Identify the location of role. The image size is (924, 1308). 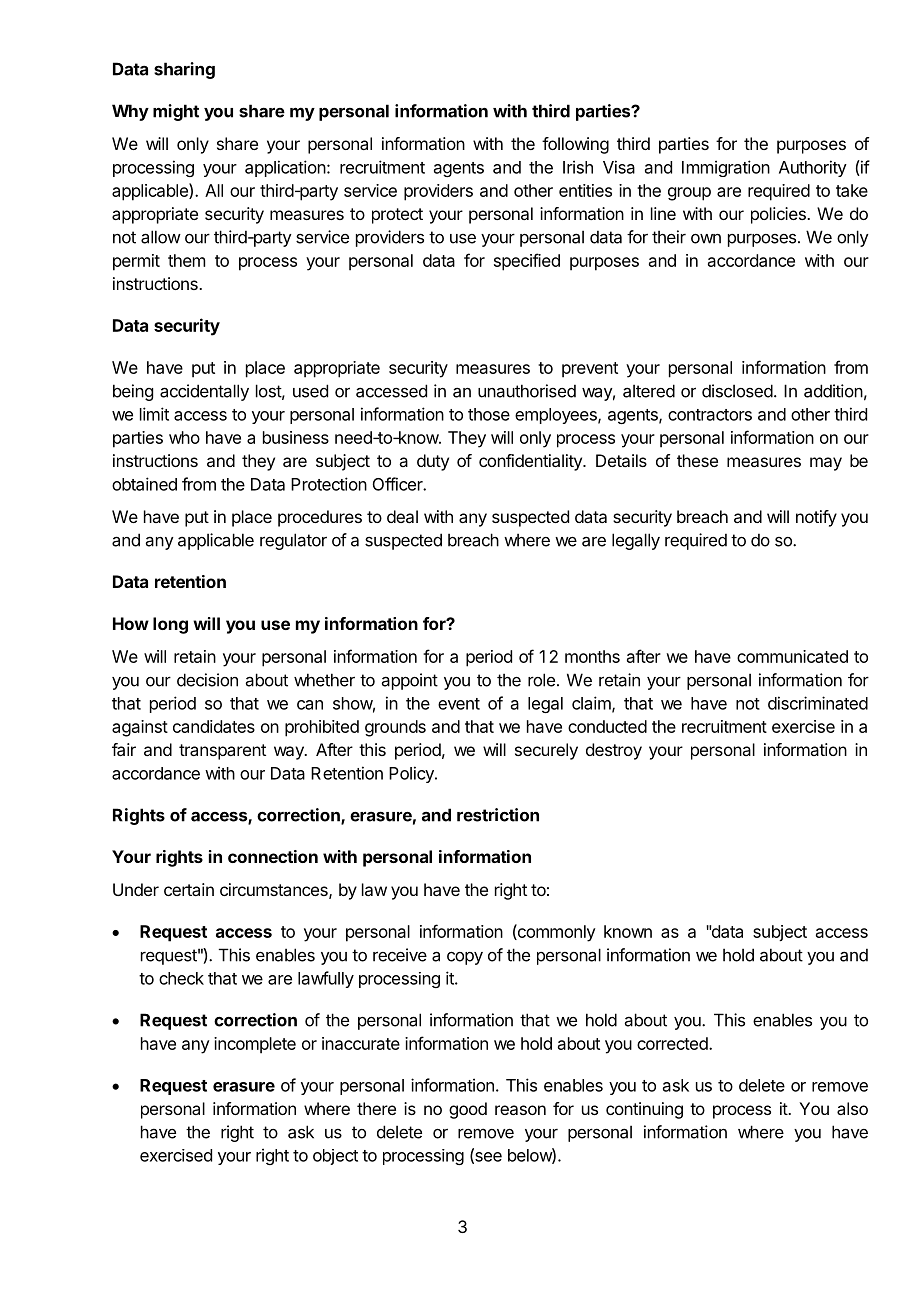
(541, 680).
